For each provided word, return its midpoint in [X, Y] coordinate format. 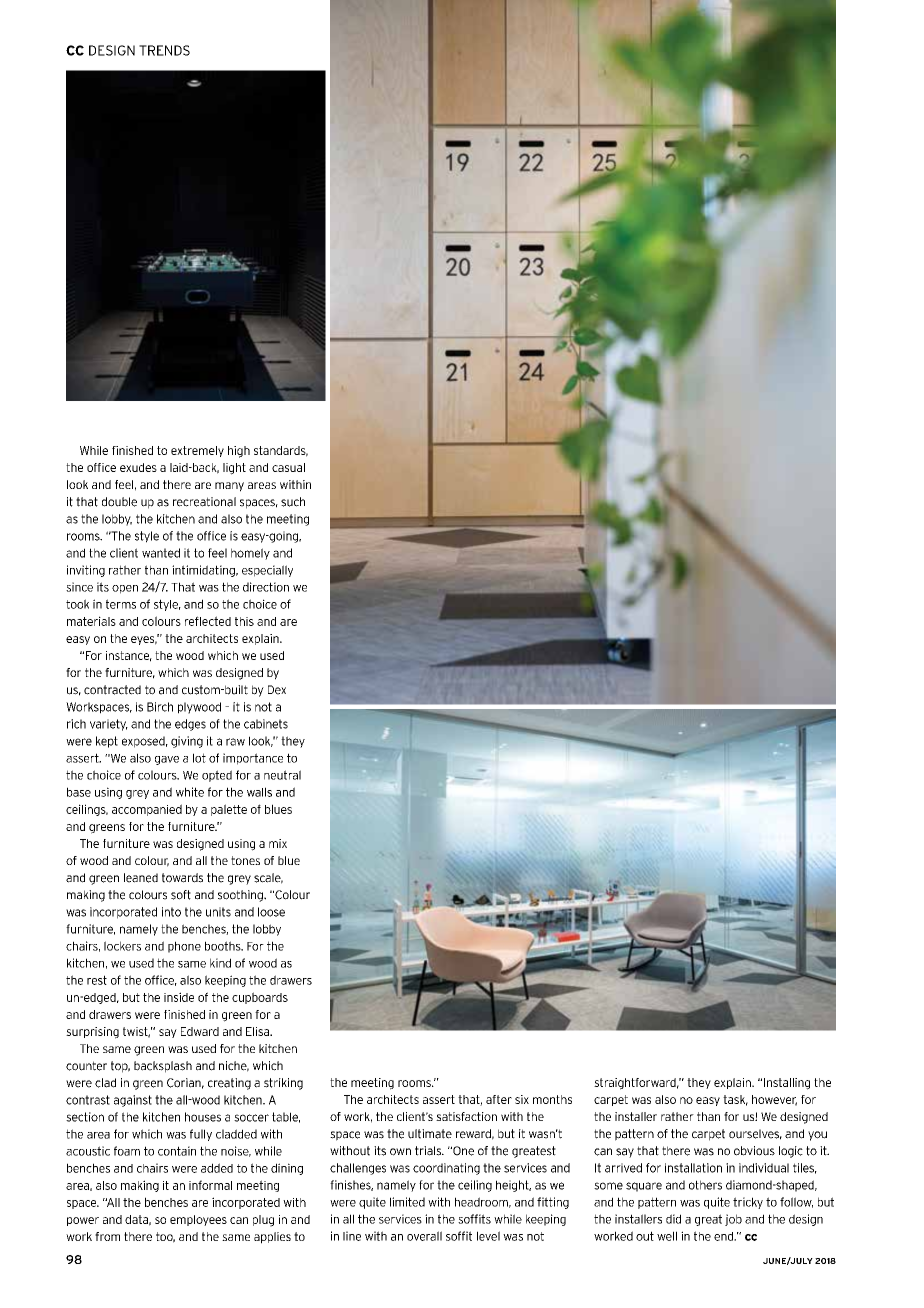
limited [407, 1202]
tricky [748, 1203]
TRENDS [164, 50]
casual [288, 467]
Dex [277, 690]
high [239, 452]
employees [198, 1220]
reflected [208, 621]
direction [266, 587]
